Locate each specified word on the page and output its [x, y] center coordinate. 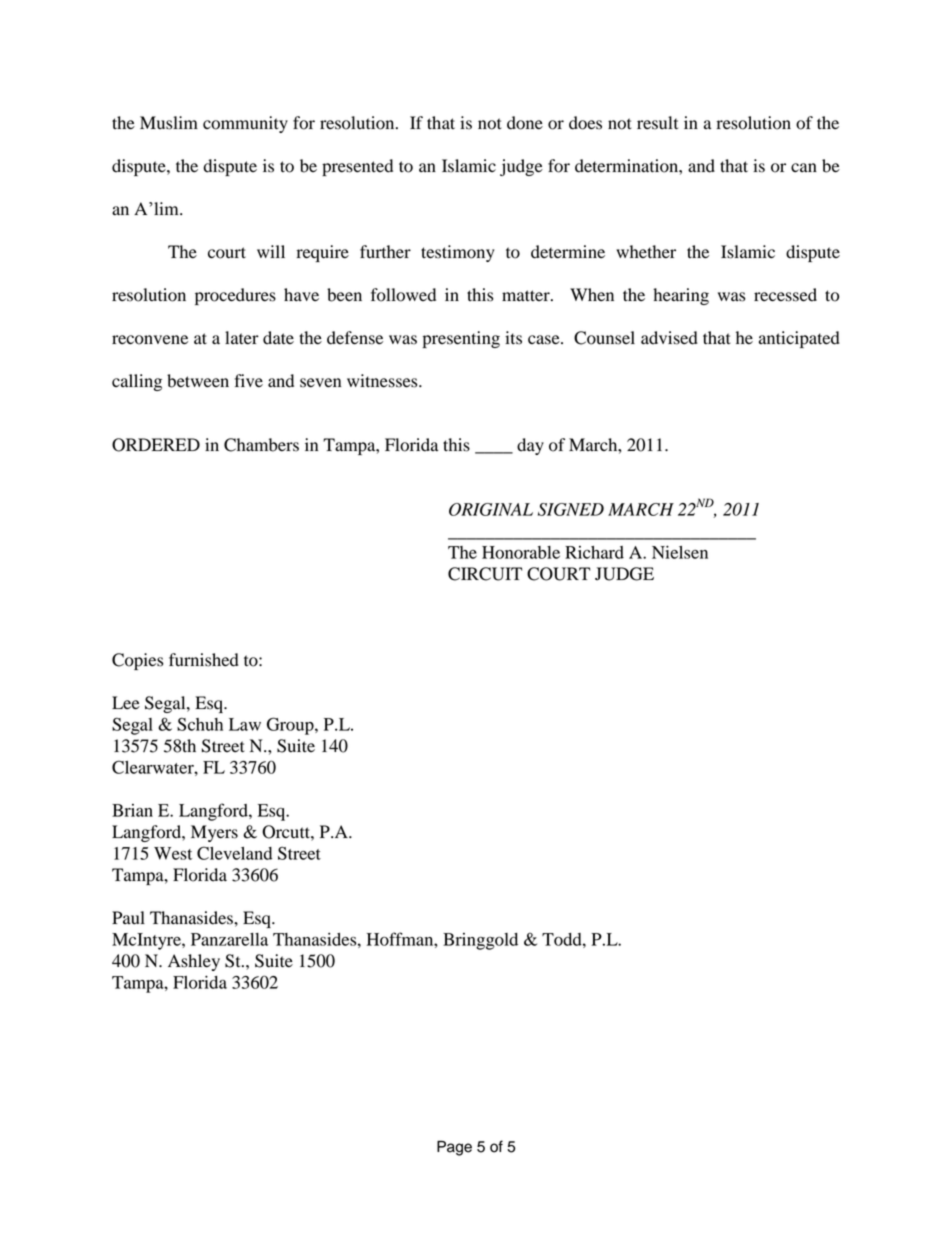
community [245, 124]
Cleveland [234, 853]
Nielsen [680, 552]
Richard [594, 552]
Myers [214, 833]
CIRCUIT [485, 574]
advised [669, 338]
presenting [461, 339]
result [657, 123]
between [198, 381]
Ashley [194, 962]
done [525, 123]
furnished [204, 660]
